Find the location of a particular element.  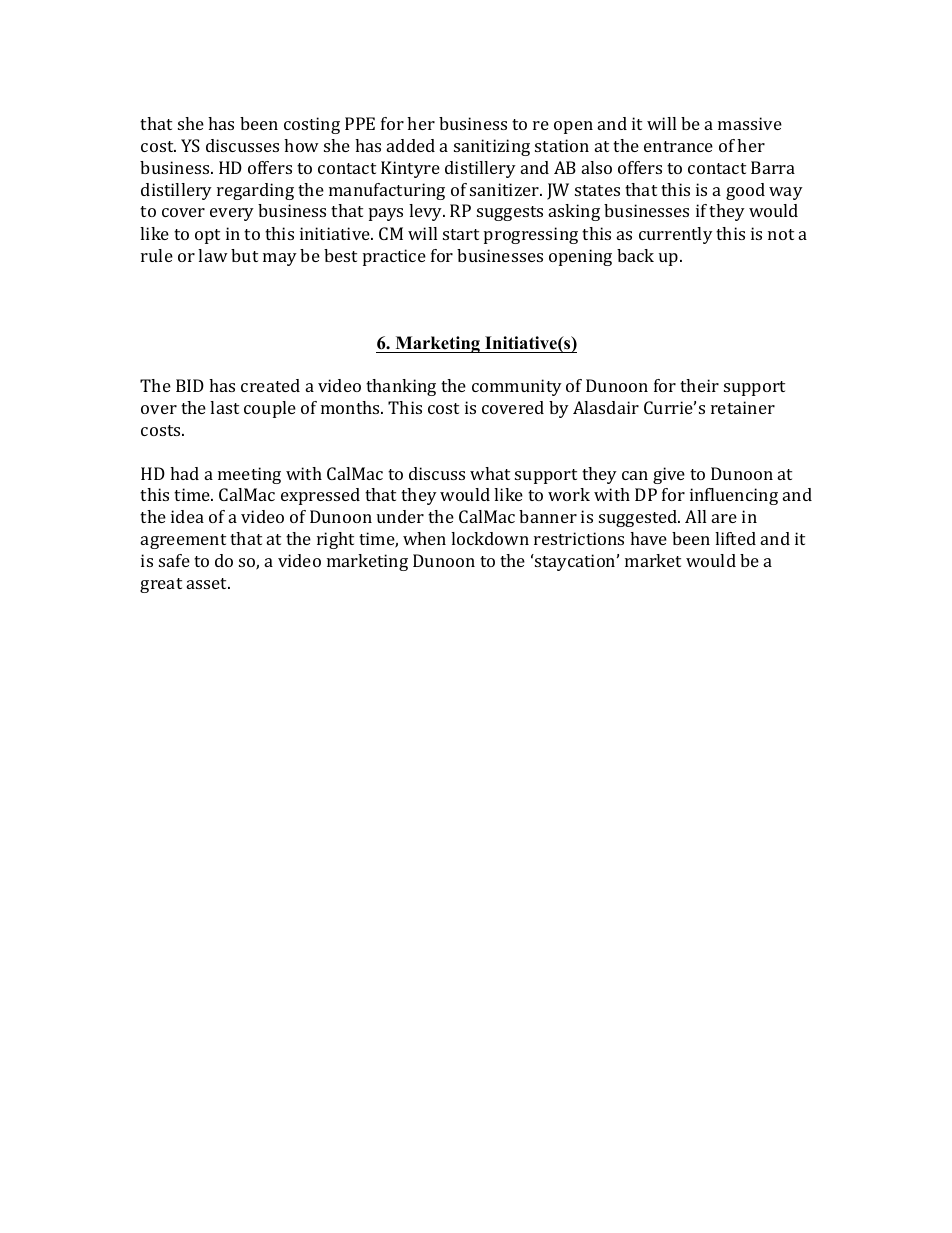

asset is located at coordinates (208, 583).
